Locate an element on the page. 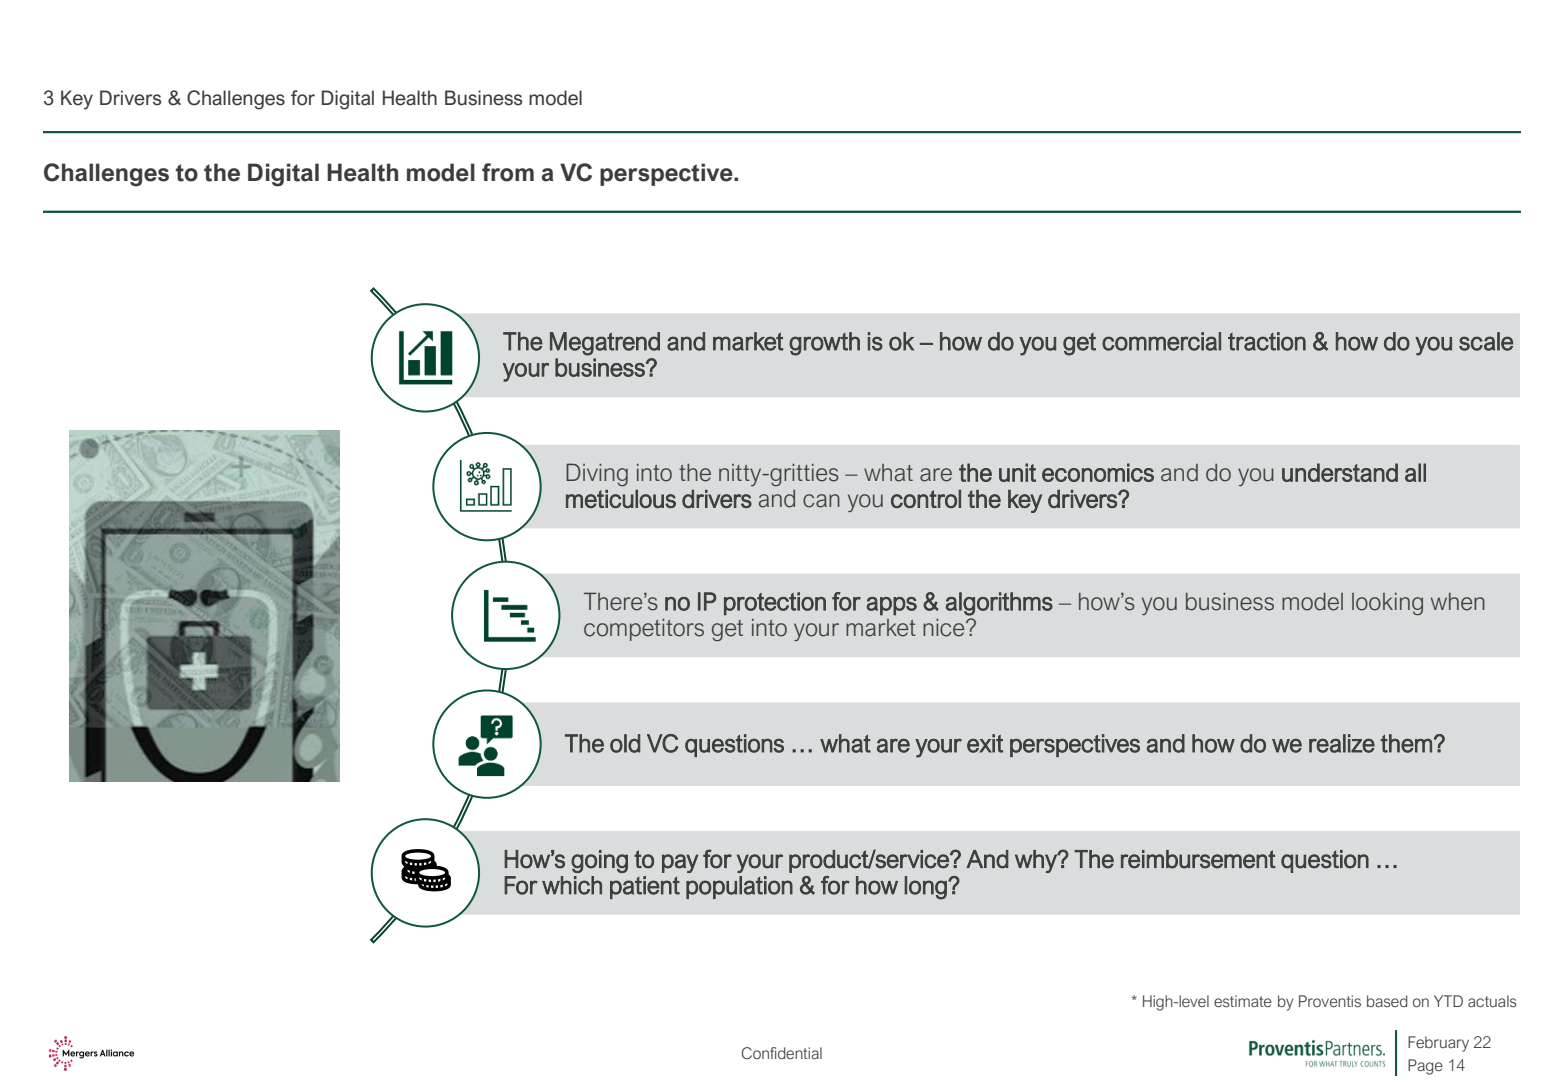  exit is located at coordinates (985, 743).
